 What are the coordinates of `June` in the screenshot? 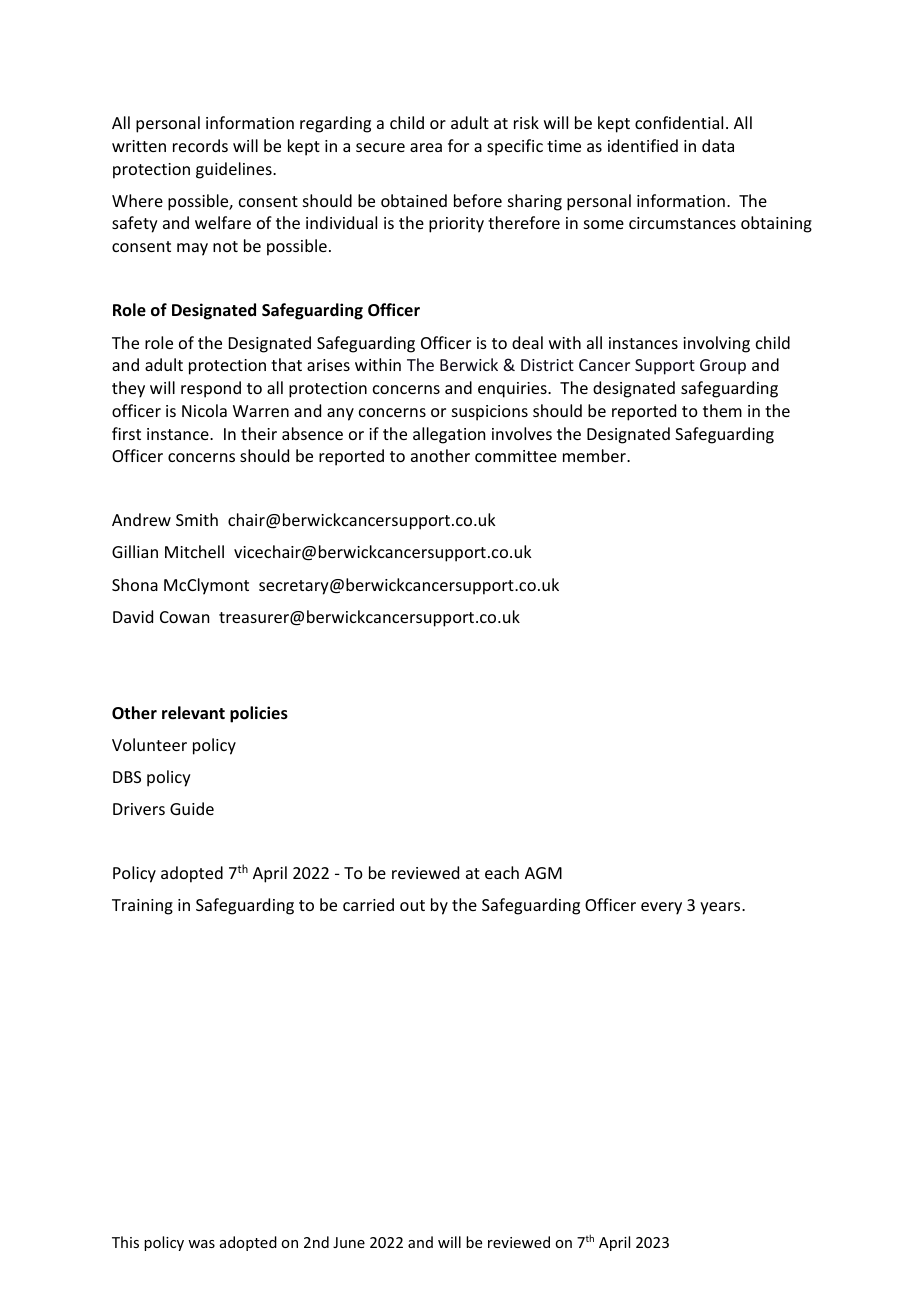 It's located at (349, 1242).
